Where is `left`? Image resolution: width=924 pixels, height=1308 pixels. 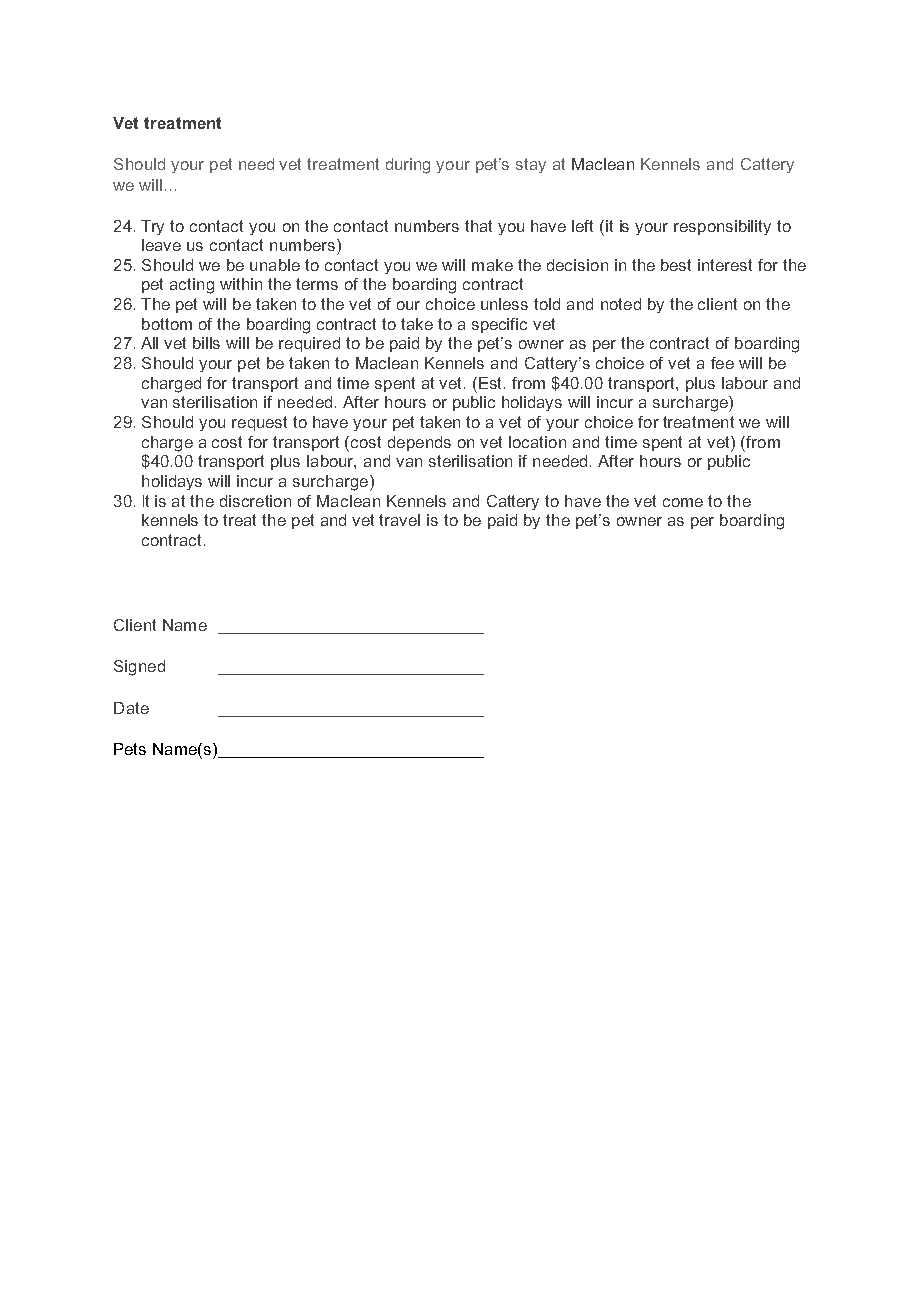 left is located at coordinates (582, 226).
